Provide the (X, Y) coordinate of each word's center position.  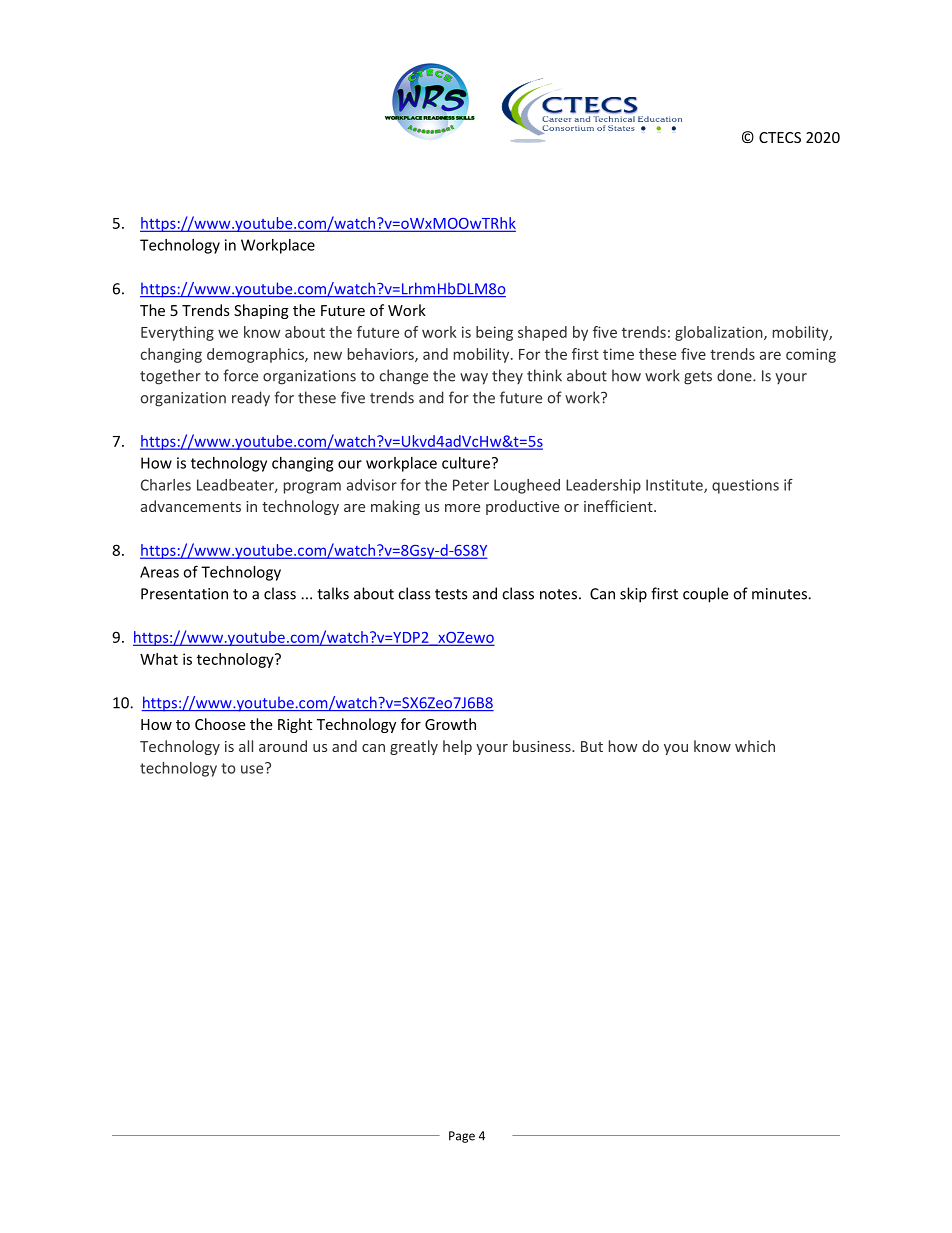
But (592, 746)
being (494, 333)
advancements (191, 506)
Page (462, 1137)
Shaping (261, 311)
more (462, 508)
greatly (414, 747)
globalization (720, 333)
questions (745, 486)
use (253, 768)
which (755, 746)
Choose (220, 724)
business (543, 746)
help (457, 747)
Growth (450, 724)
